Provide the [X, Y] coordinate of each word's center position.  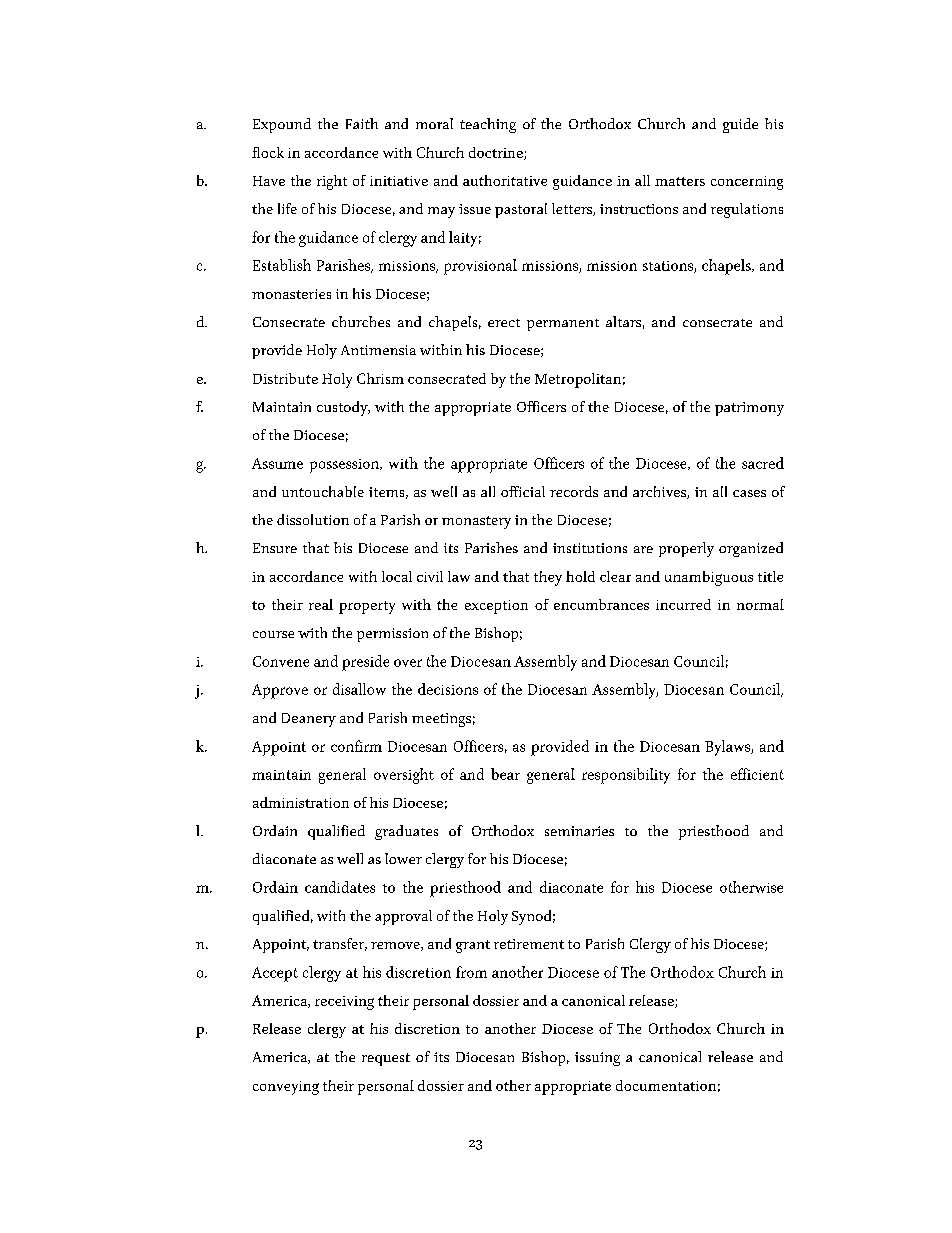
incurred [683, 604]
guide [740, 125]
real [321, 604]
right [332, 182]
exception [496, 607]
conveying [286, 1088]
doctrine [497, 153]
